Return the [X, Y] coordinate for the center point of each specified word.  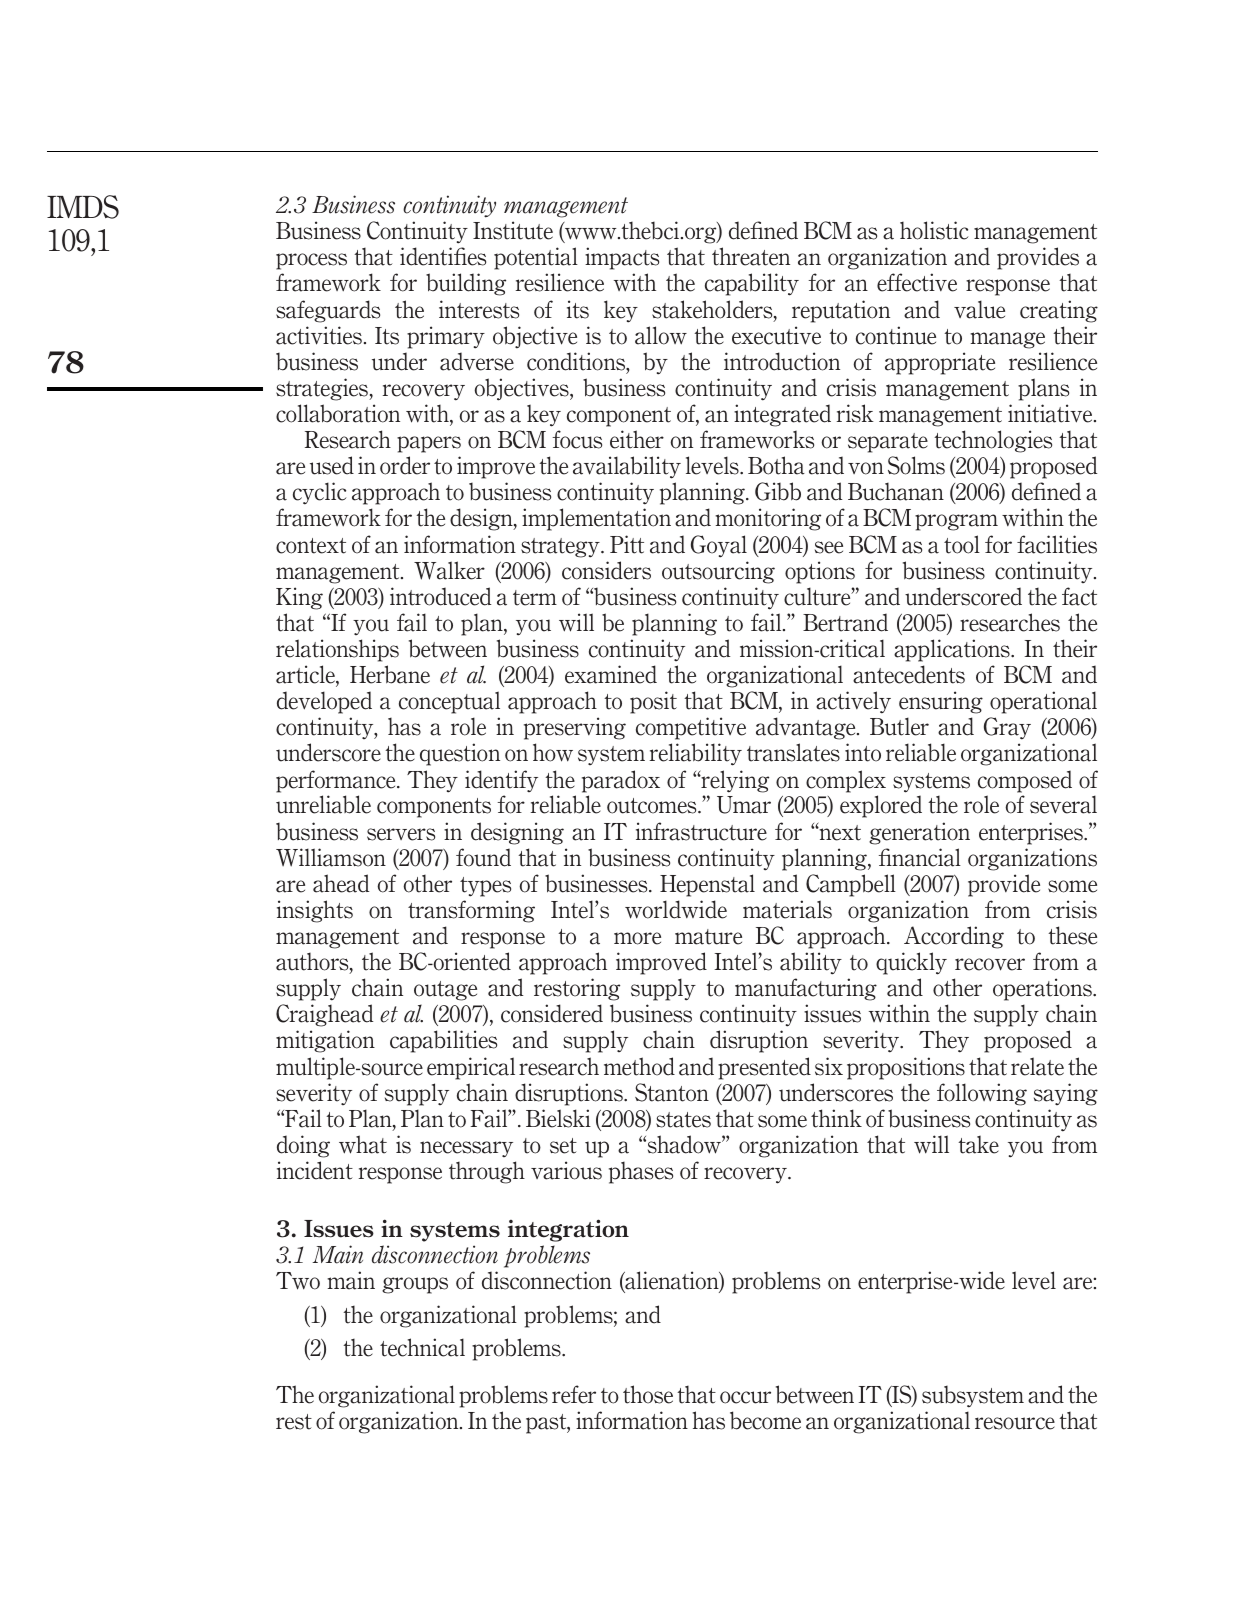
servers [401, 834]
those [648, 1394]
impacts [622, 258]
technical [422, 1347]
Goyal [719, 546]
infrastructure [701, 831]
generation [919, 833]
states [683, 1120]
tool [962, 544]
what [363, 1144]
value [979, 309]
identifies [443, 256]
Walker [449, 570]
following [982, 1094]
